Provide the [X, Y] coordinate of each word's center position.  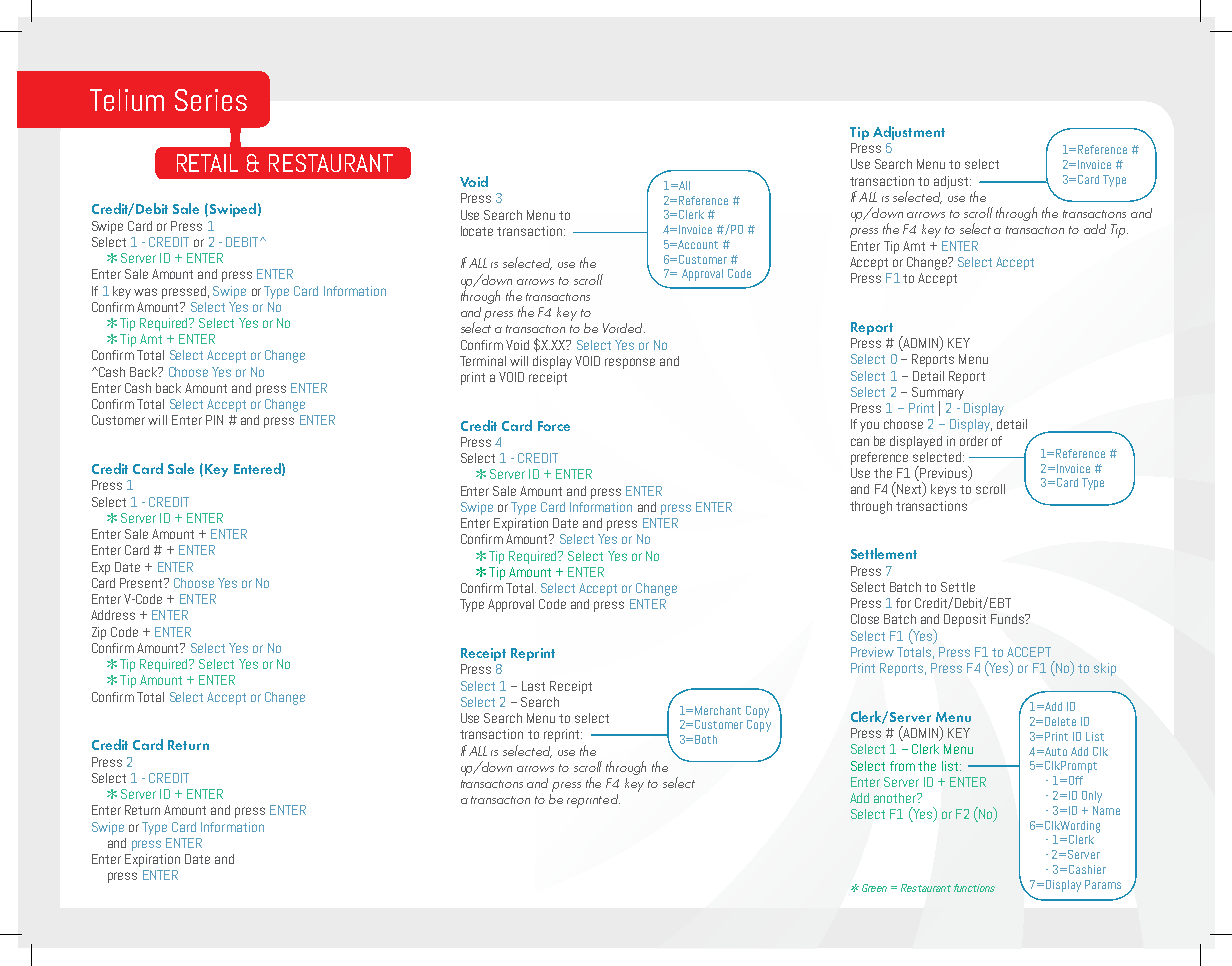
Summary [938, 394]
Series [211, 100]
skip [1105, 669]
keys [943, 490]
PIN [214, 420]
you [869, 426]
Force [554, 426]
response [630, 363]
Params [1103, 884]
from [902, 766]
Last [533, 686]
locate [477, 231]
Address [113, 615]
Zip [99, 633]
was [145, 292]
